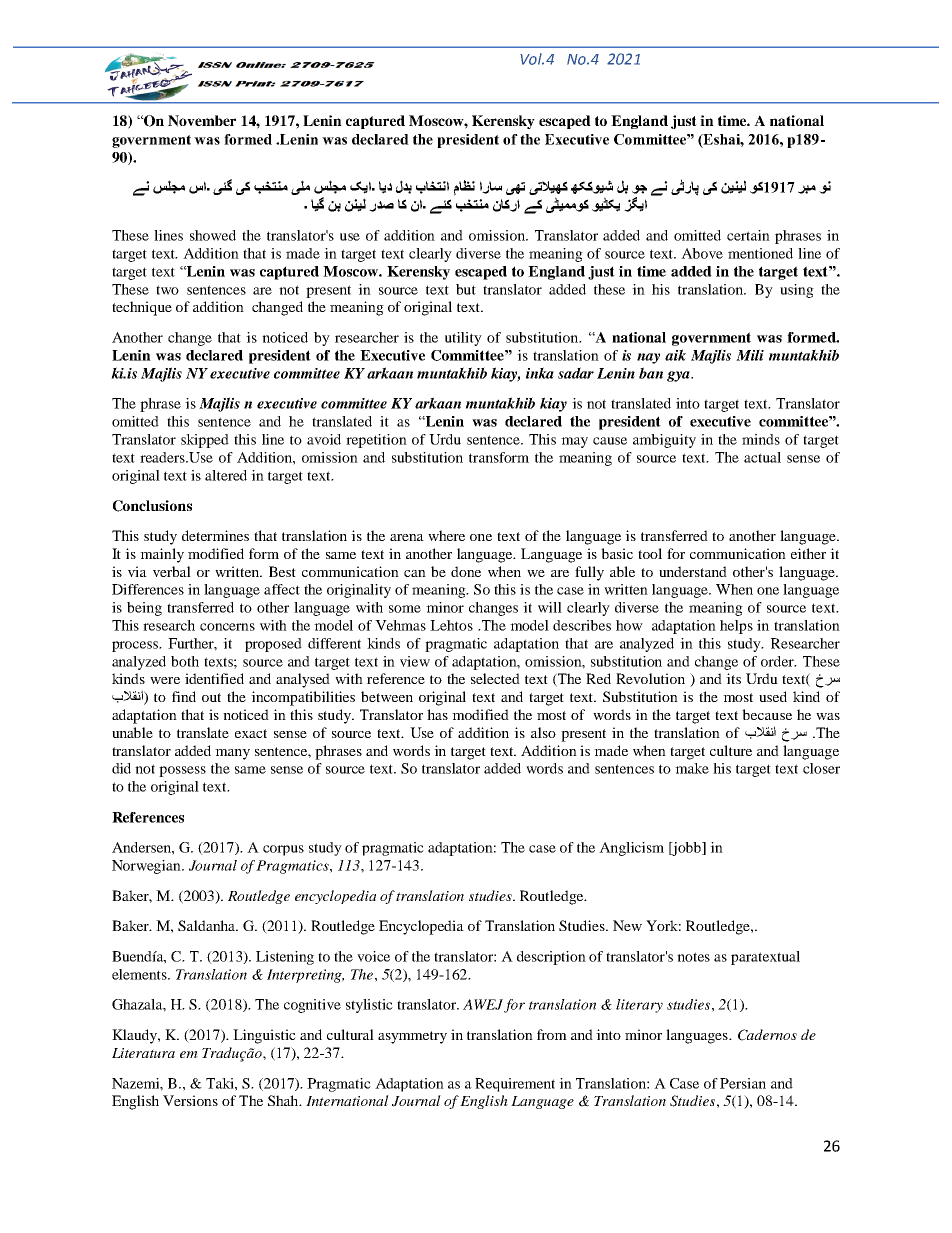  I want to click on technique, so click(142, 308).
